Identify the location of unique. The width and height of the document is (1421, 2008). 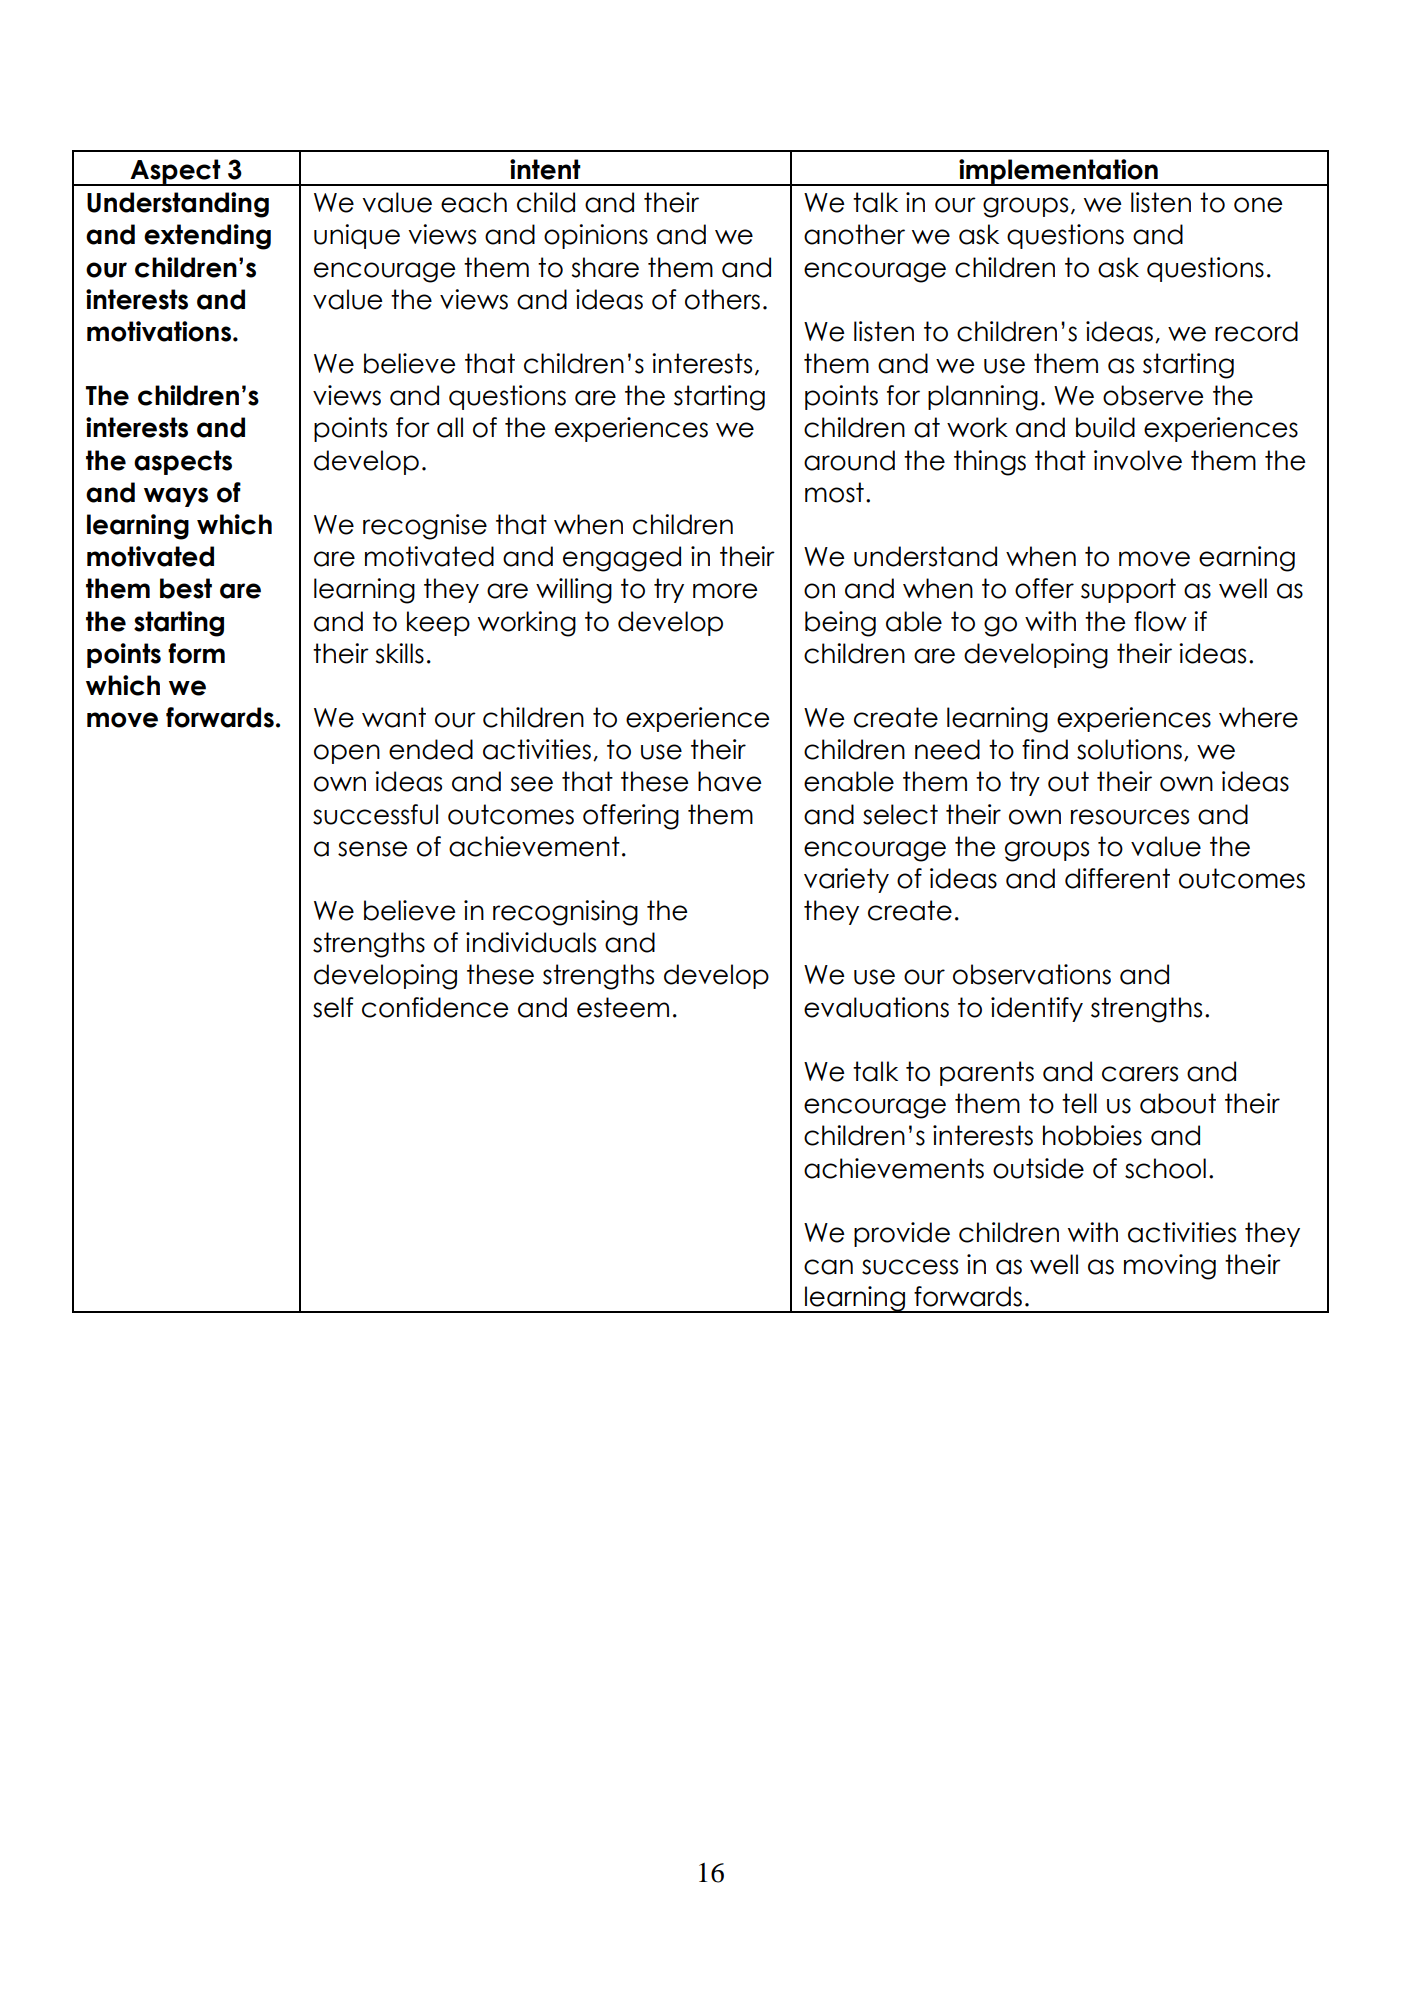
(357, 236).
